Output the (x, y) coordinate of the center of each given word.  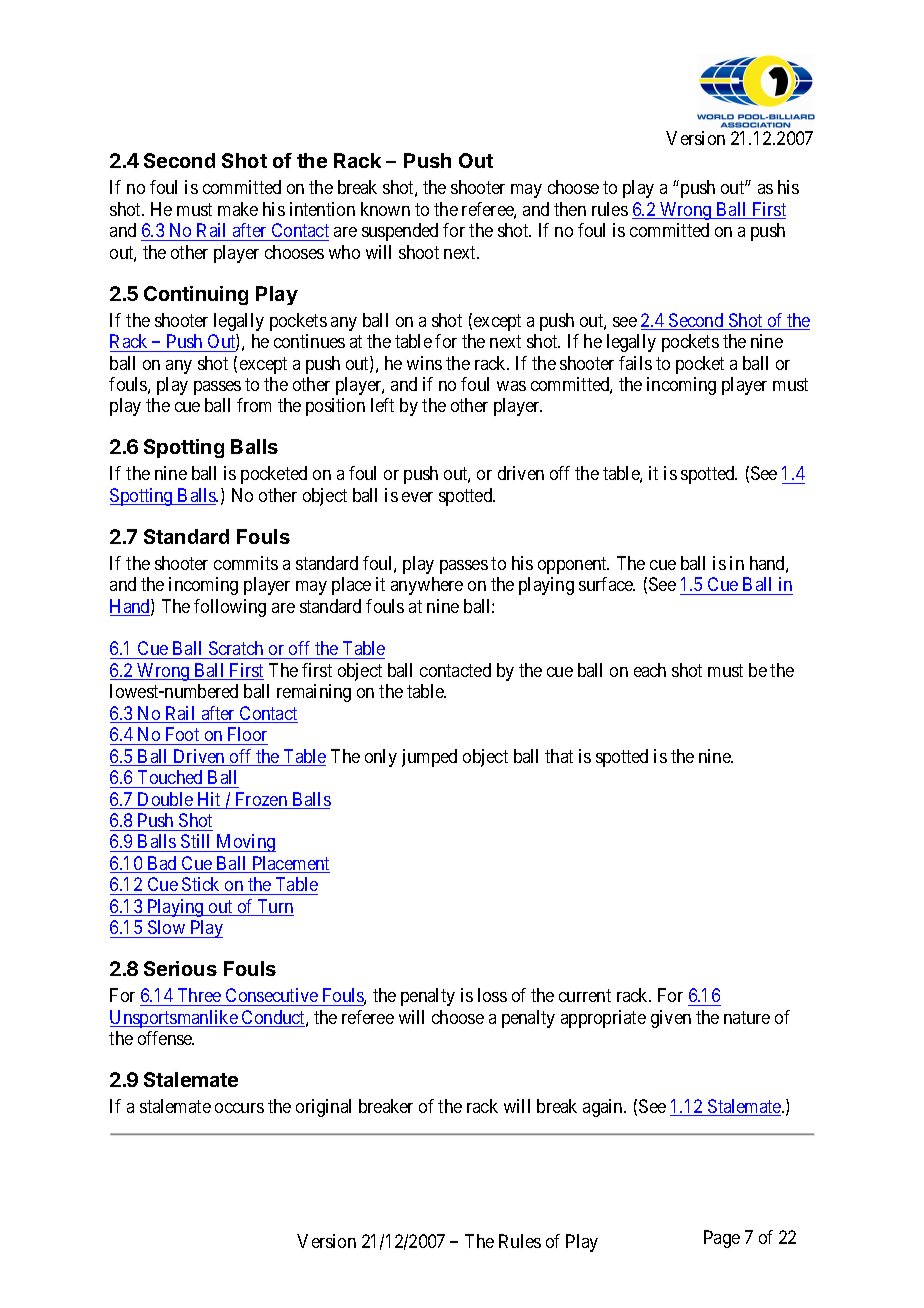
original (323, 1108)
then (570, 209)
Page (722, 1239)
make (238, 209)
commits (246, 563)
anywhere (427, 586)
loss (492, 995)
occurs (239, 1108)
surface (607, 584)
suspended (400, 232)
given (671, 1019)
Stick (201, 886)
